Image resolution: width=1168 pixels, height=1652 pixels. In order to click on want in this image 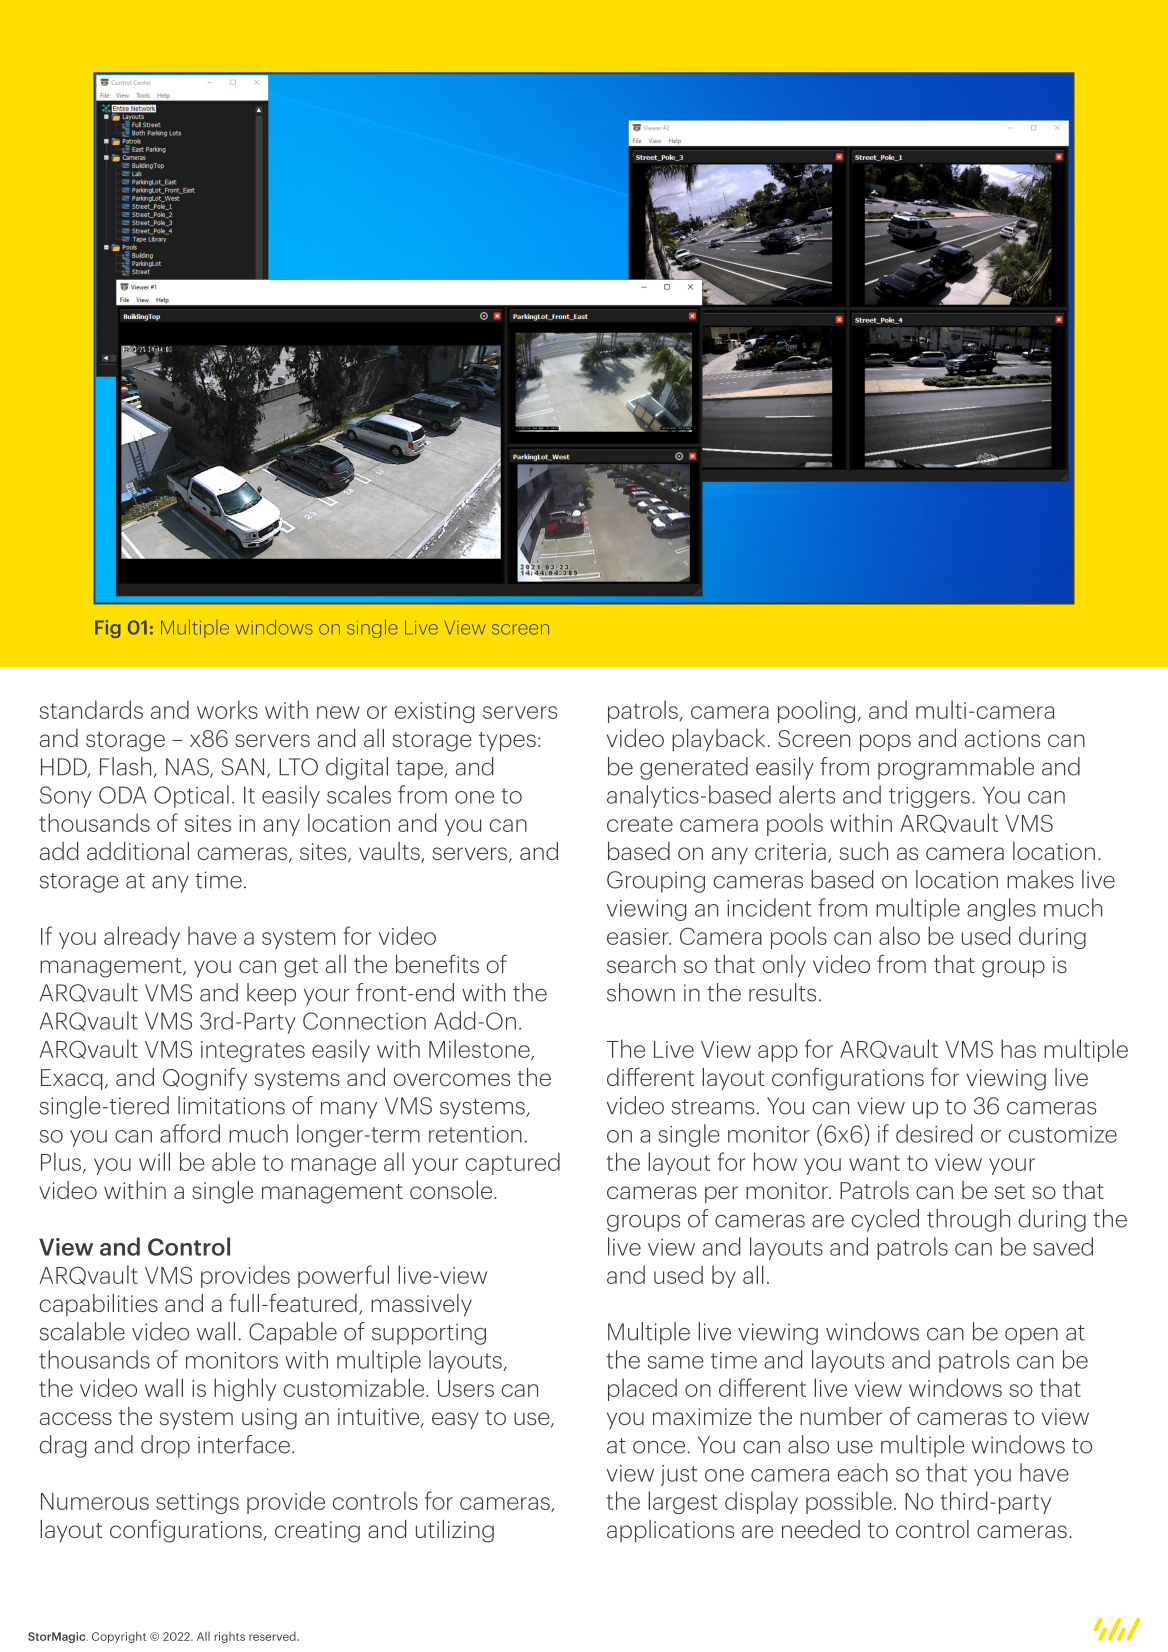, I will do `click(874, 1163)`.
